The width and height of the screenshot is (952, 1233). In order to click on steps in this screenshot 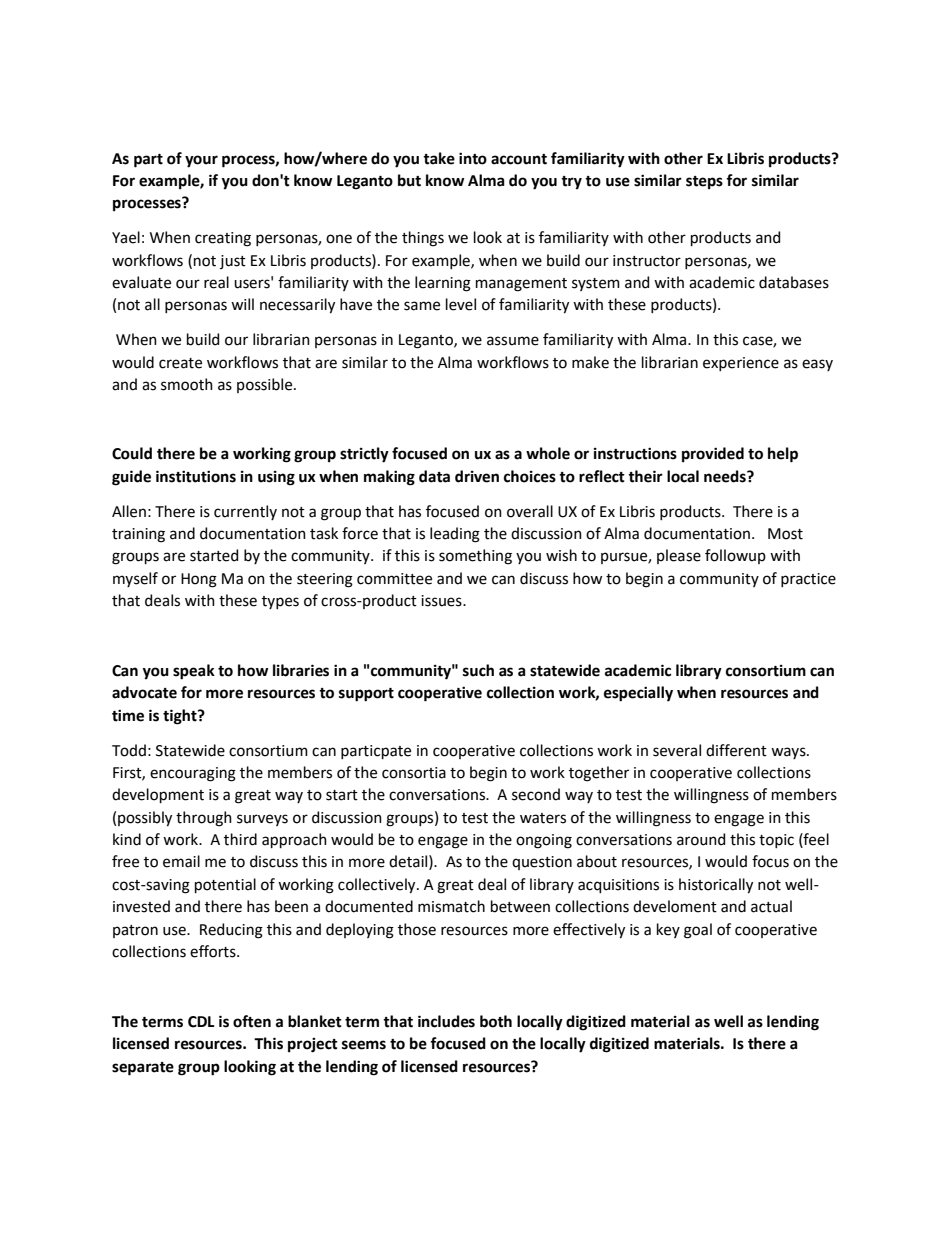, I will do `click(704, 182)`.
